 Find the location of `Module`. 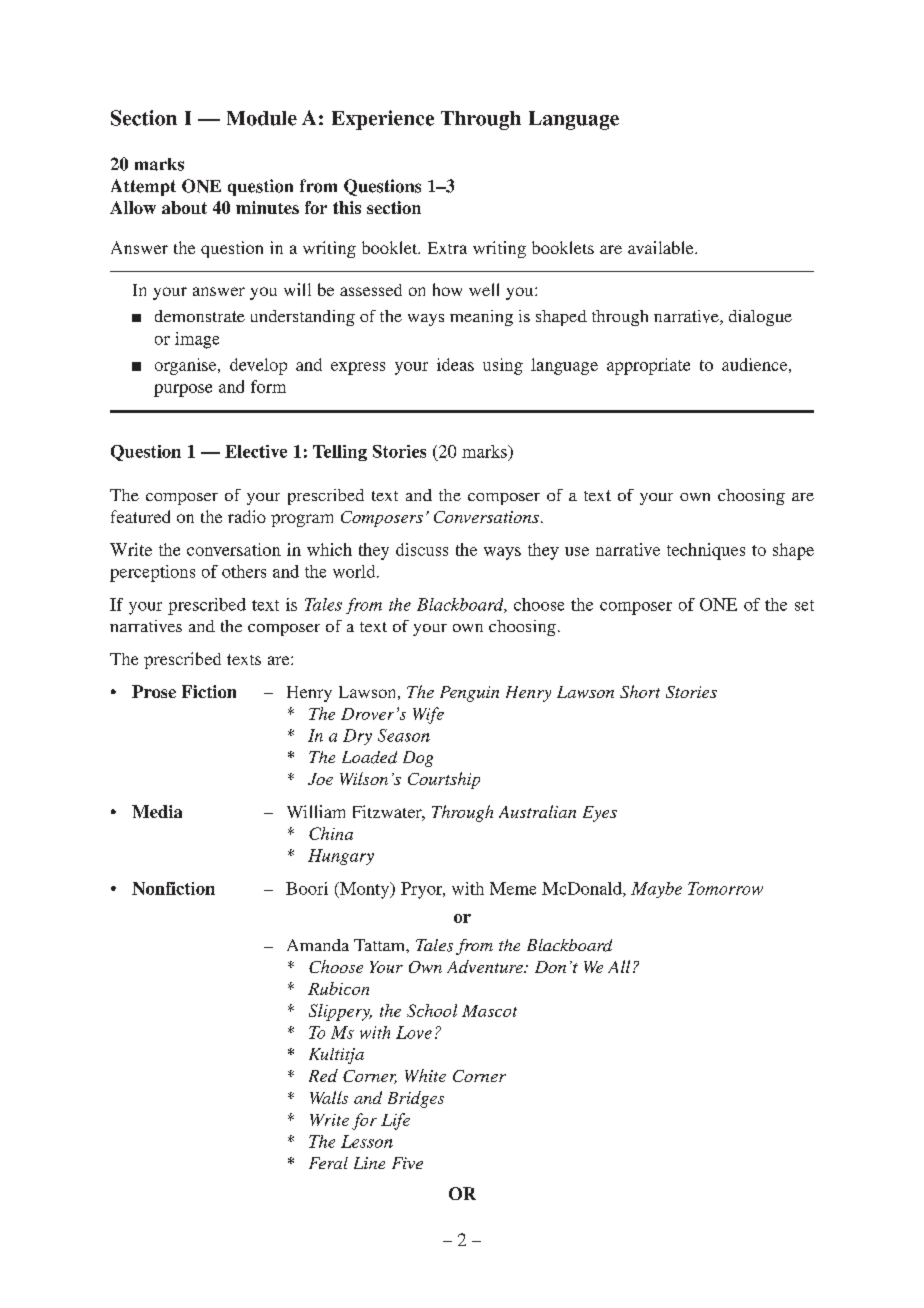

Module is located at coordinates (262, 118).
